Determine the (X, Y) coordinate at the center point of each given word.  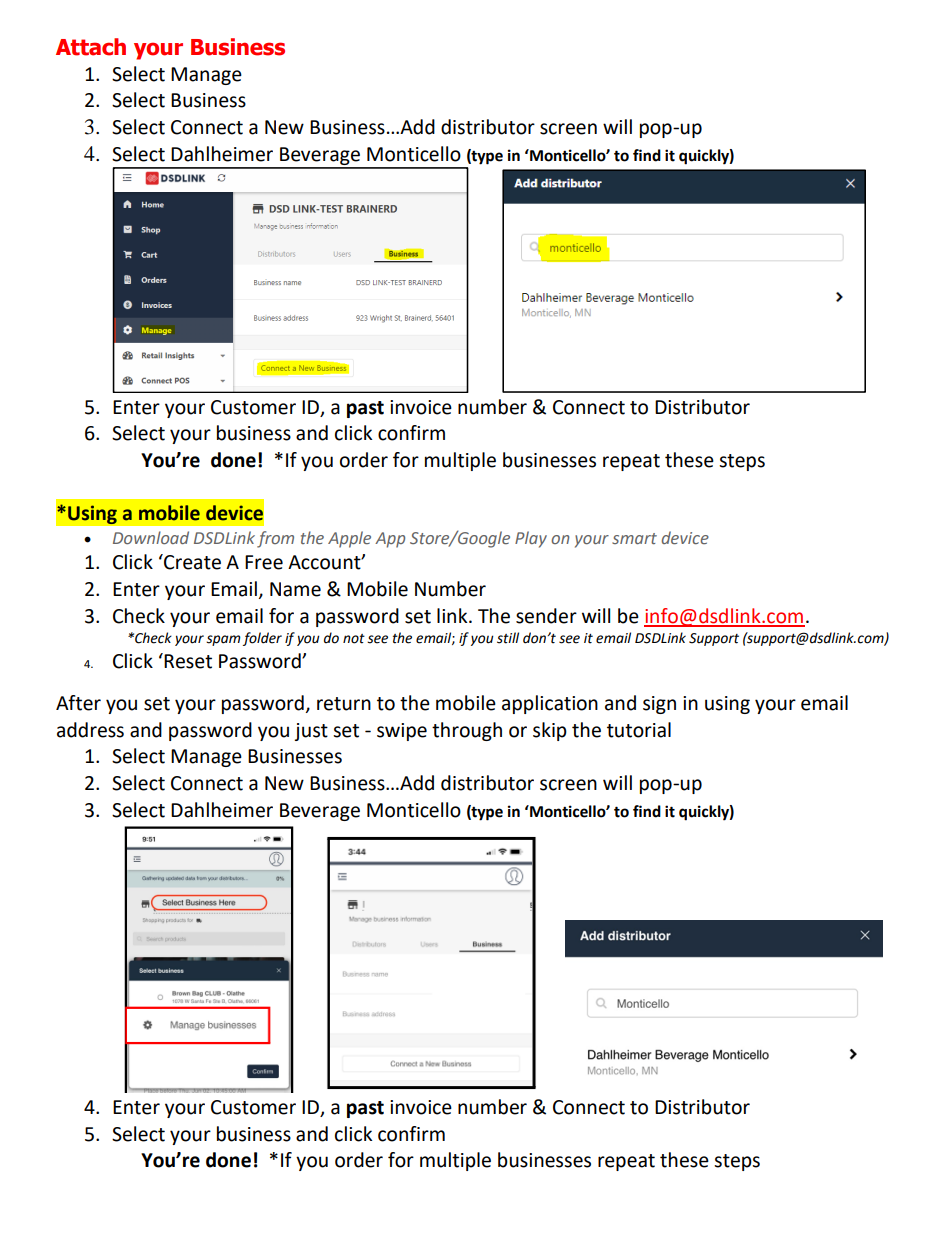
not (354, 639)
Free (264, 562)
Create (191, 562)
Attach (91, 47)
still (508, 638)
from (275, 539)
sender (546, 616)
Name (295, 589)
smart (634, 538)
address (90, 730)
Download (151, 537)
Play (531, 539)
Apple (349, 539)
